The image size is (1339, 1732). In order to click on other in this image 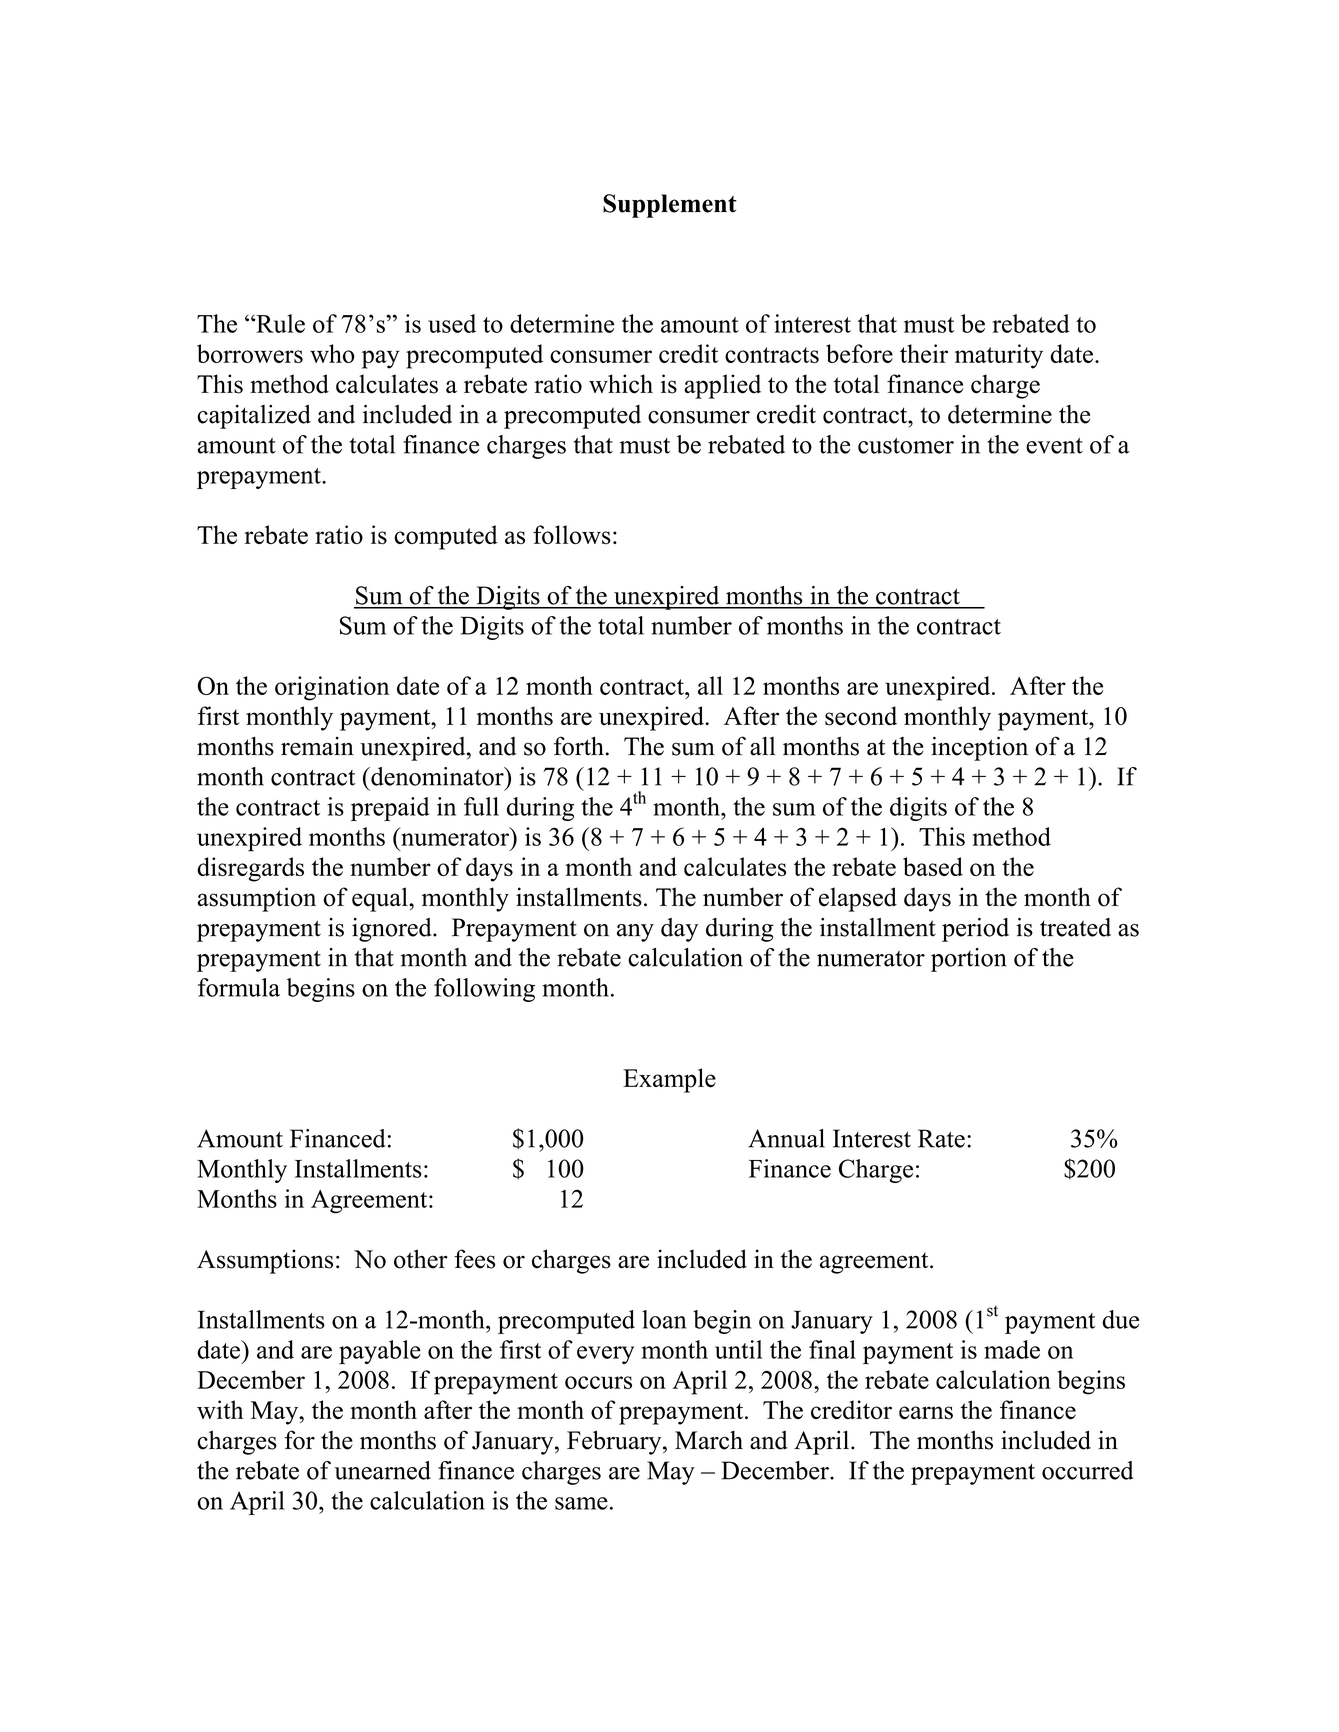, I will do `click(421, 1259)`.
